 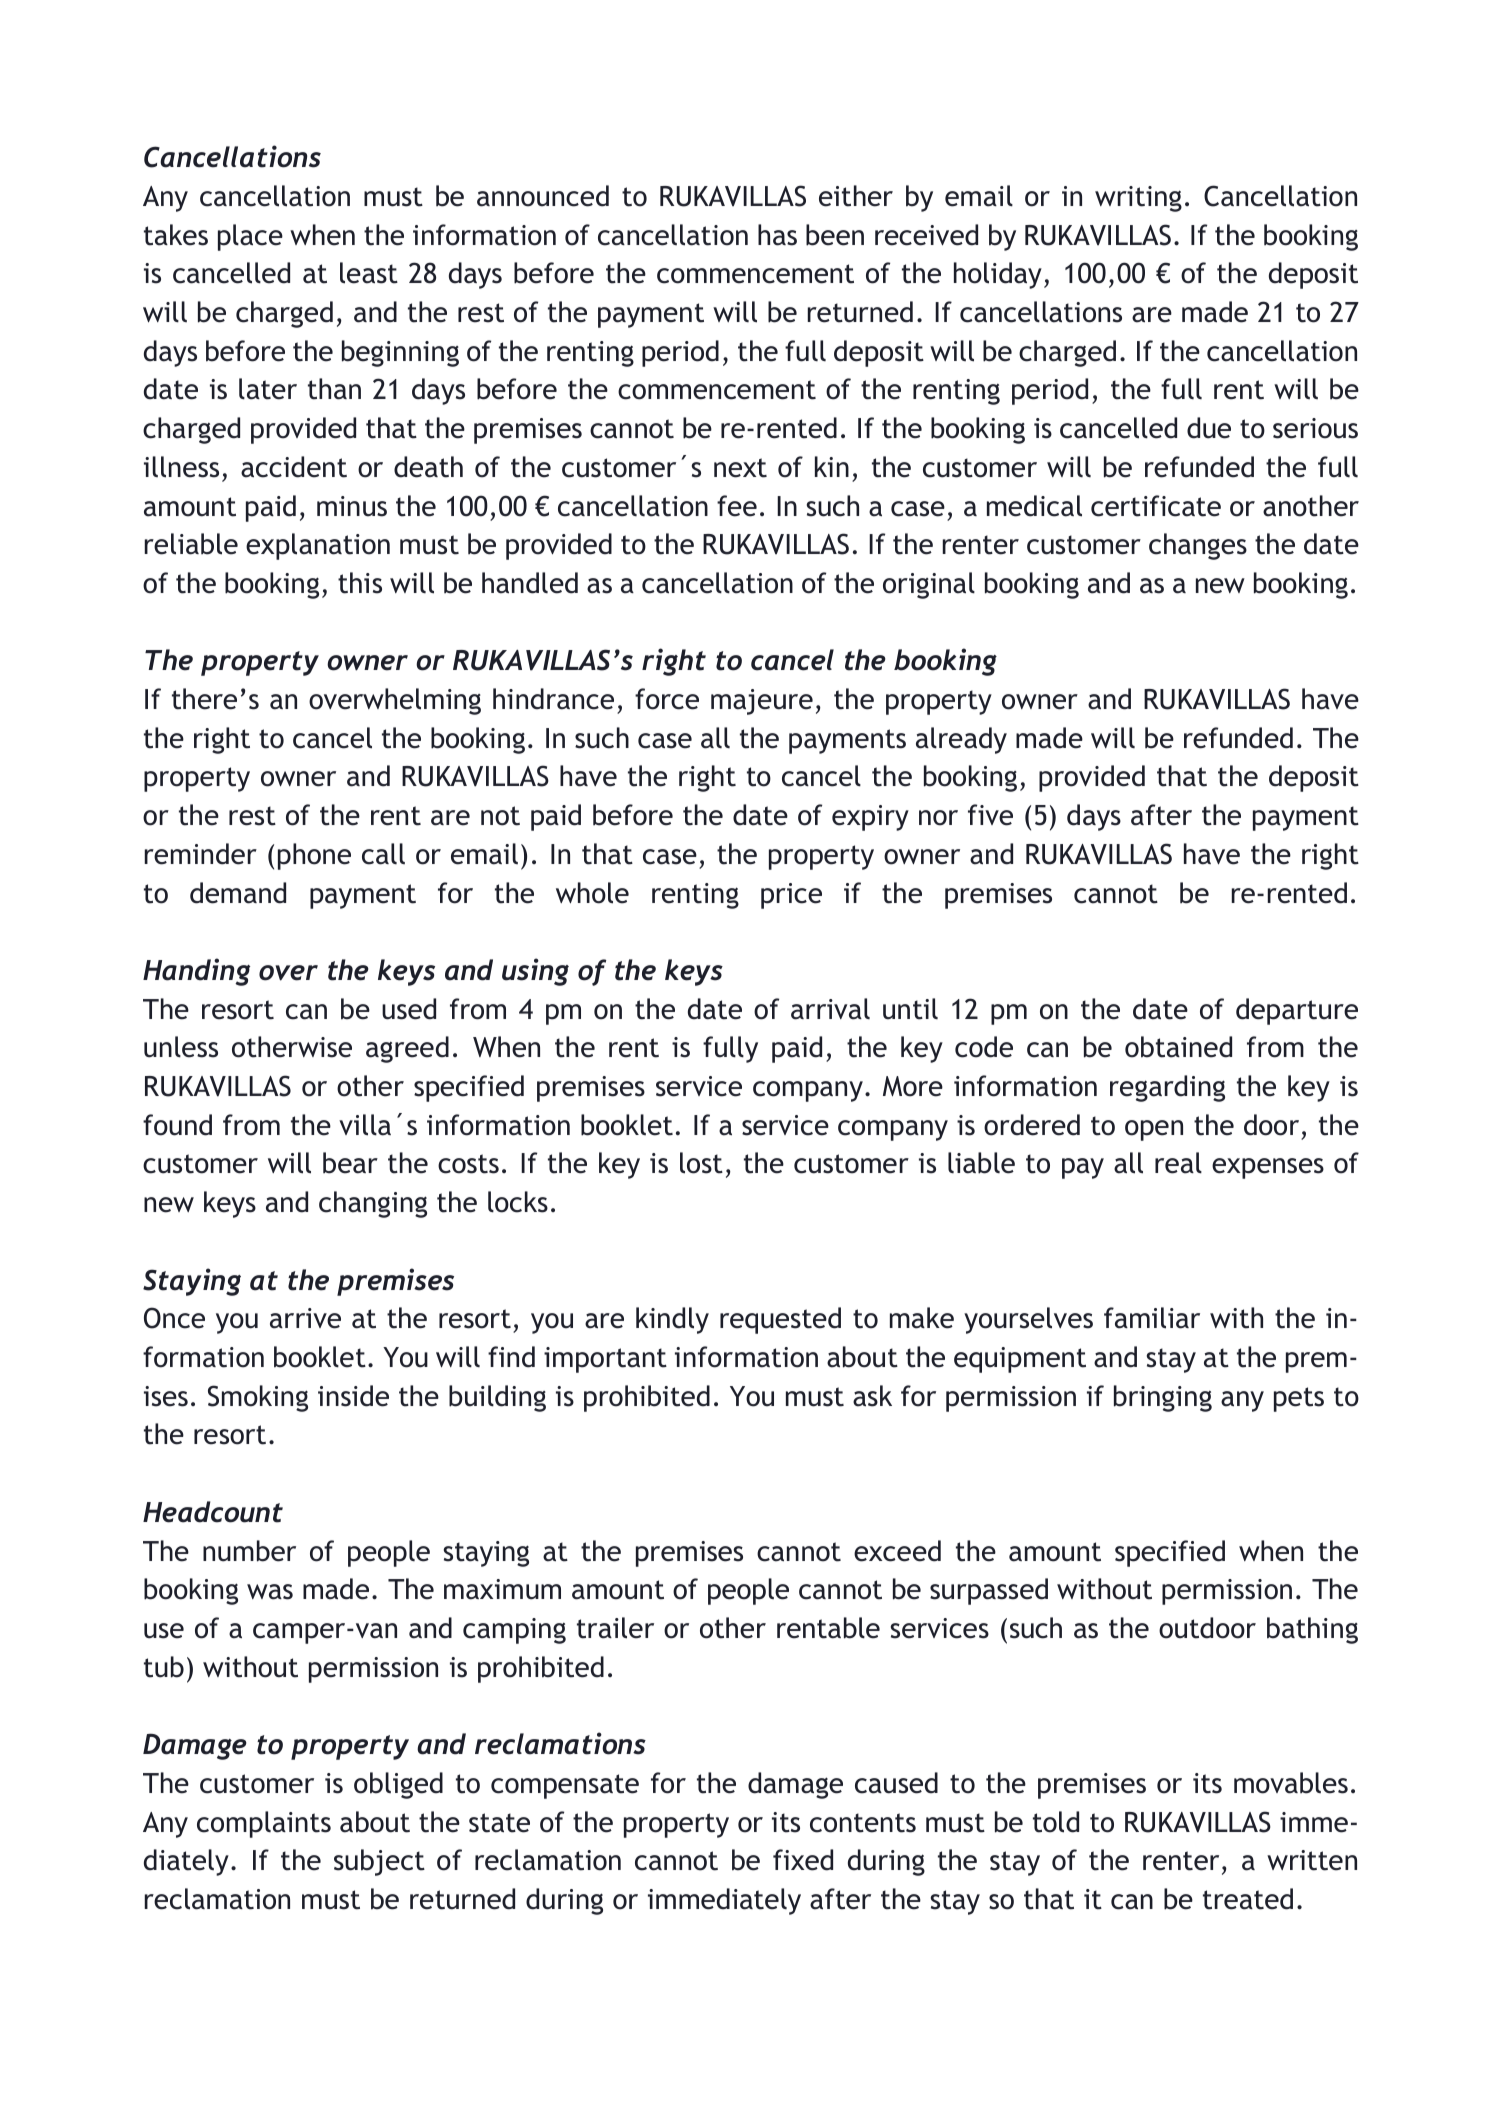 What do you see at coordinates (1138, 199) in the screenshot?
I see `writing` at bounding box center [1138, 199].
